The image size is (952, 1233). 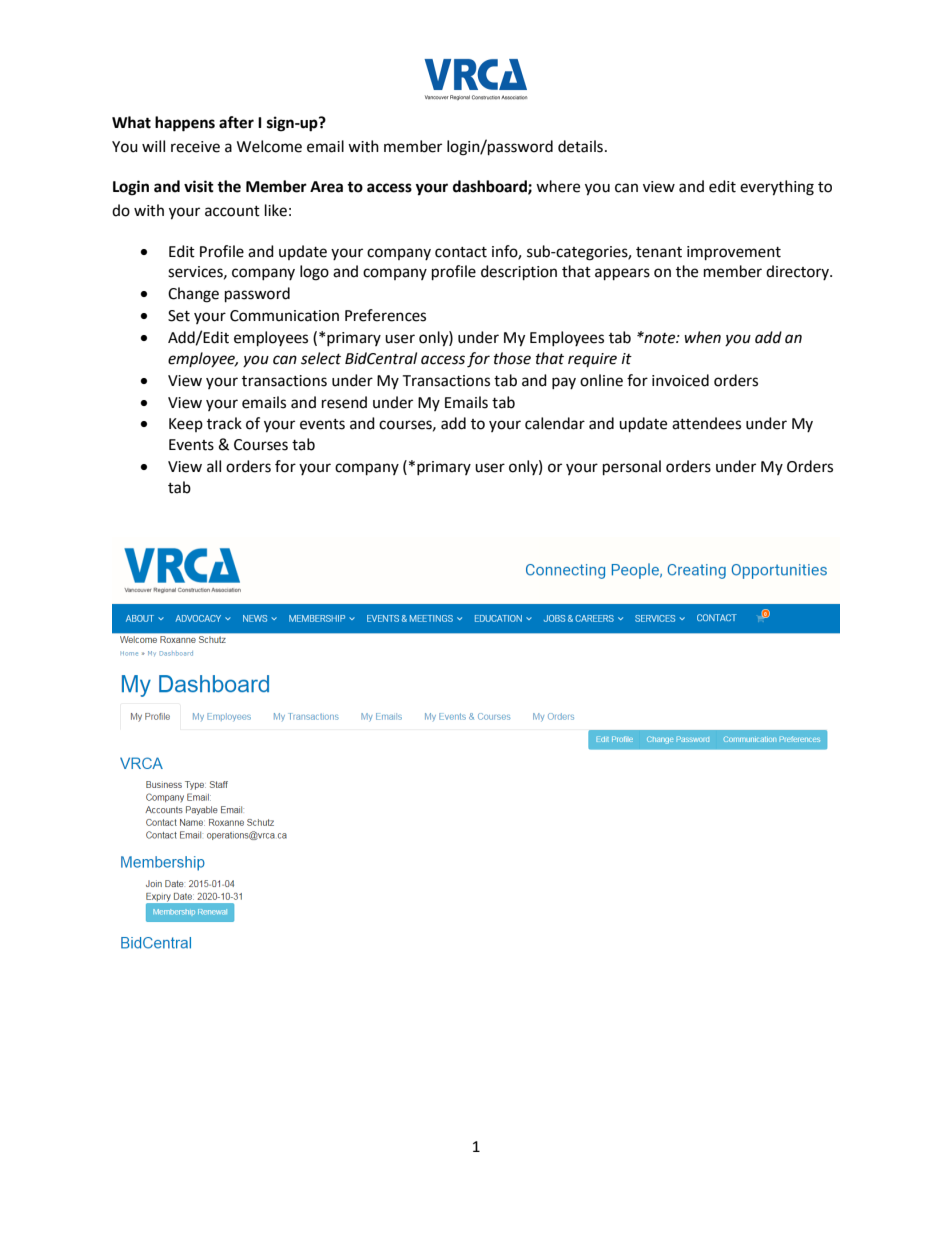 I want to click on invoiced, so click(x=680, y=380).
